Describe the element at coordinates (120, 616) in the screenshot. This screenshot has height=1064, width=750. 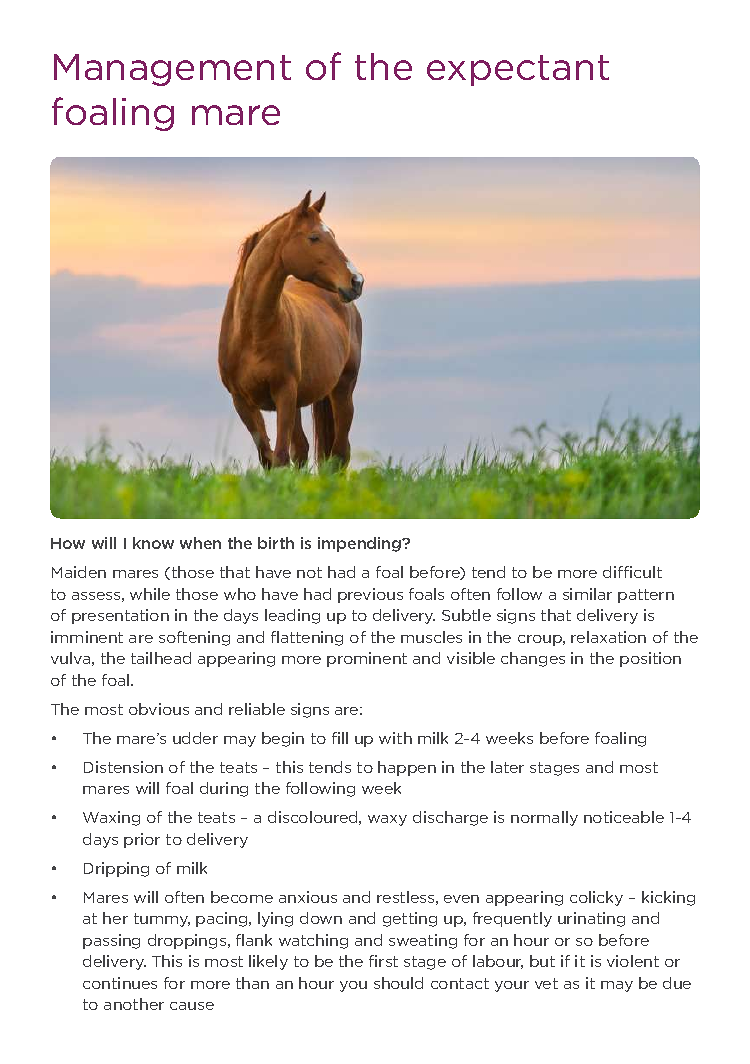
I see `presentation` at that location.
